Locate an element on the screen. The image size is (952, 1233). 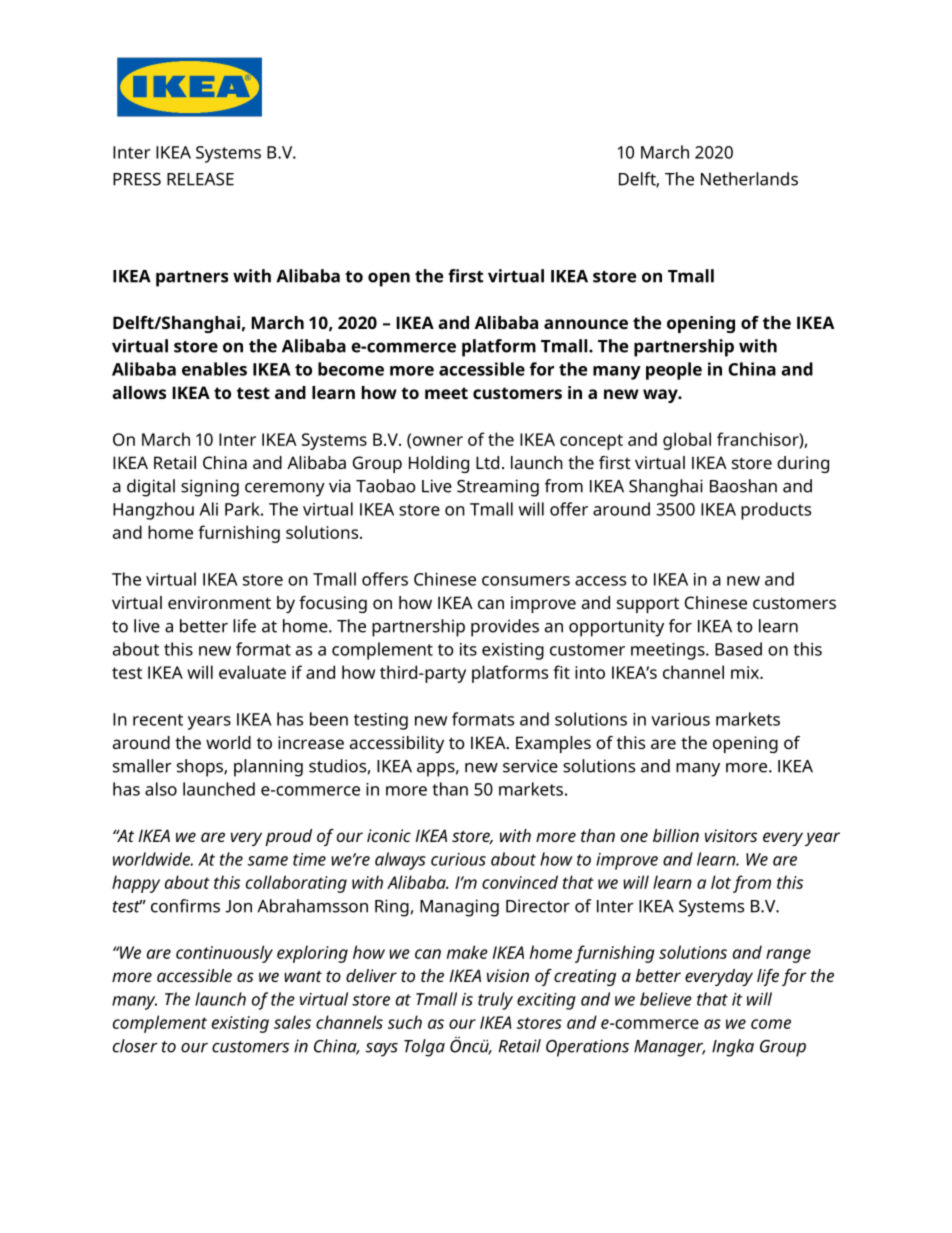
lot is located at coordinates (721, 882).
